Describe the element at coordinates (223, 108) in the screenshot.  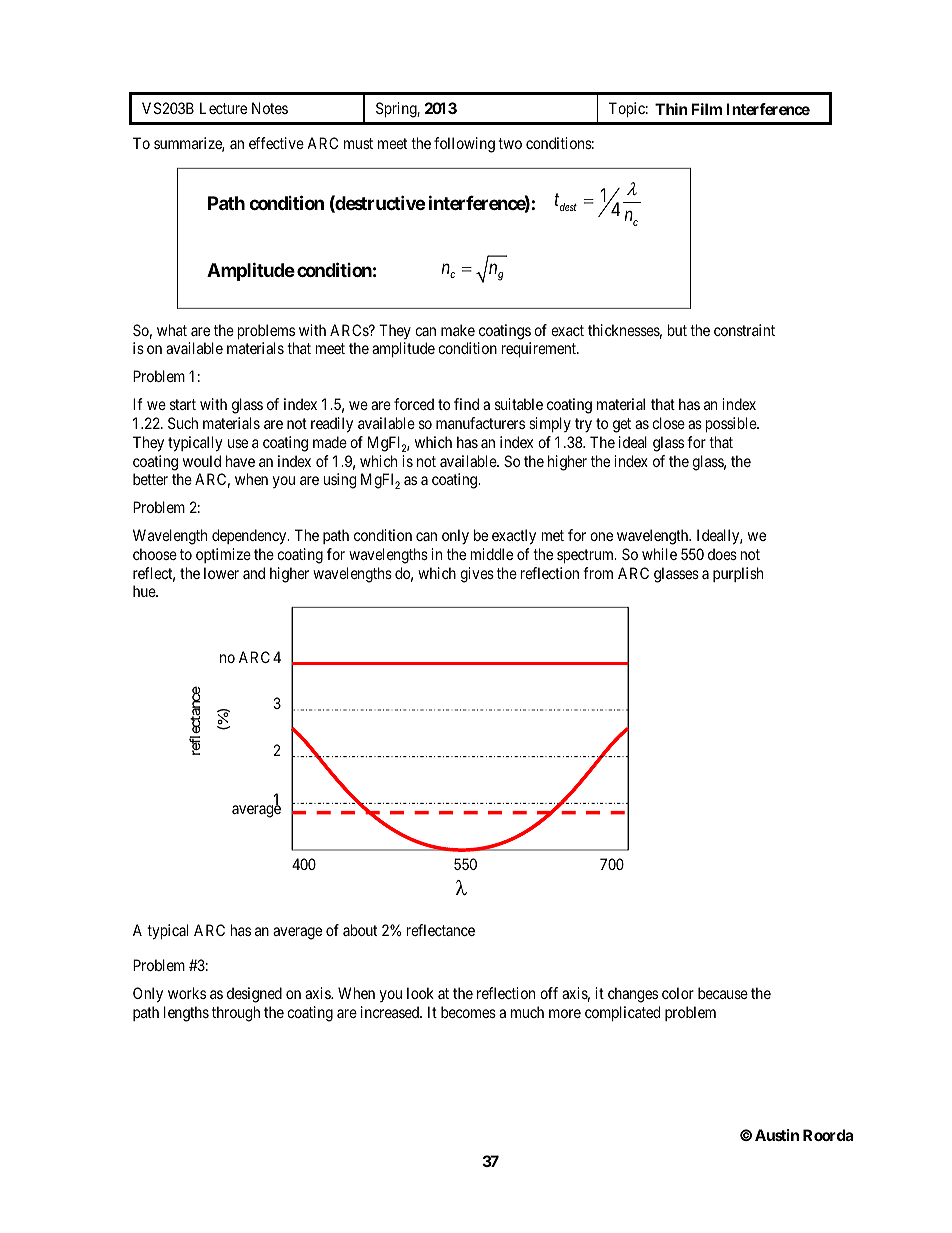
I see `Lecture` at that location.
